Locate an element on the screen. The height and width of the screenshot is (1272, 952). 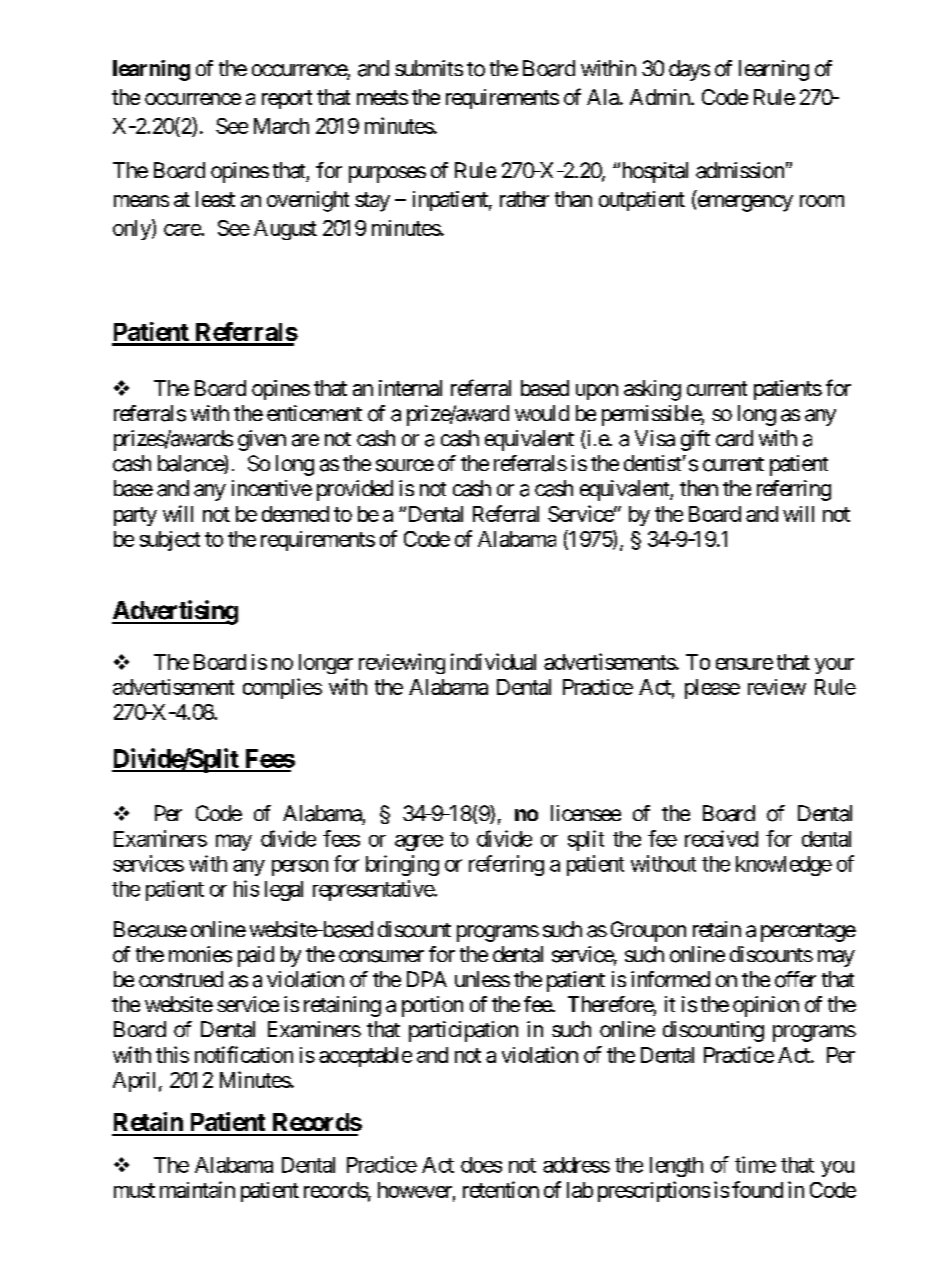
maintain is located at coordinates (197, 1189).
